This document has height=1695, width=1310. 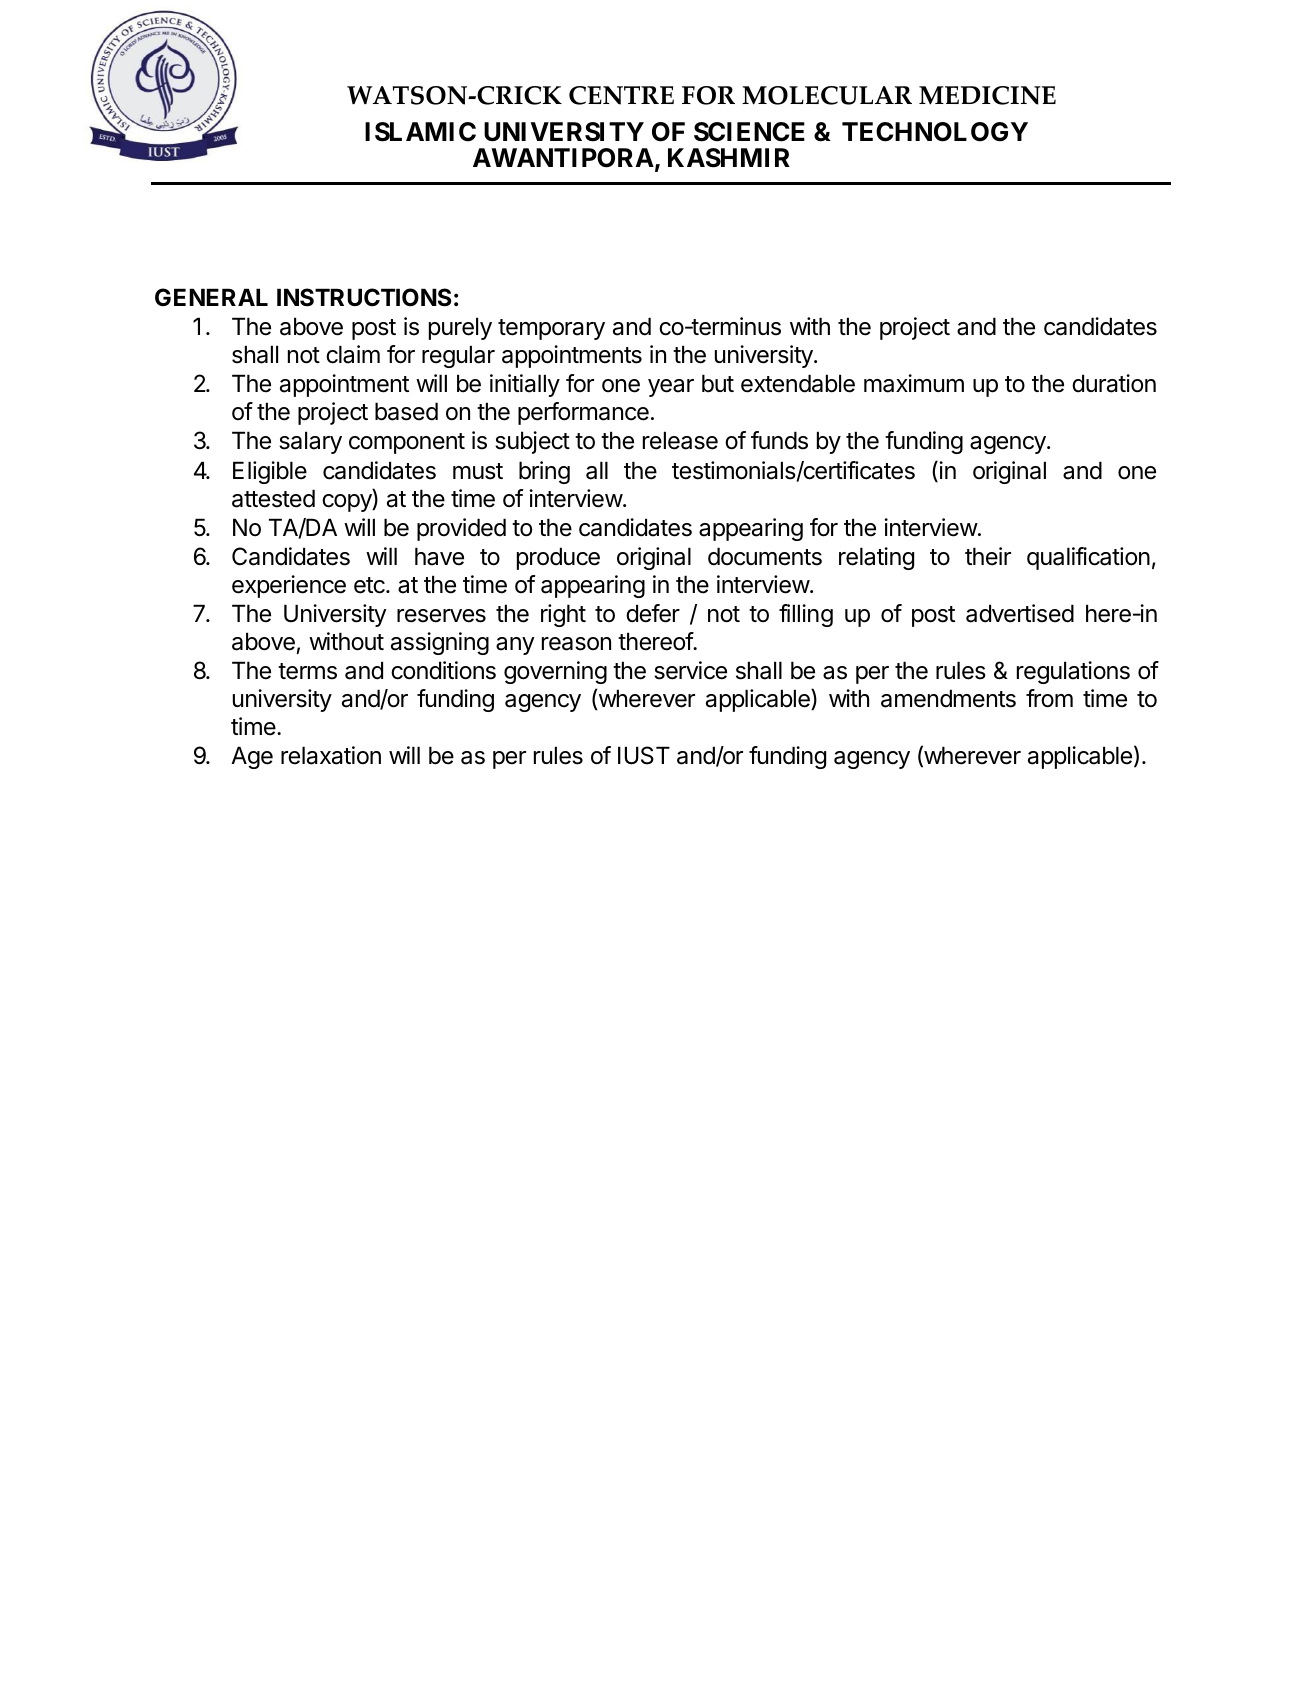 I want to click on ISLAMIC, so click(x=420, y=132).
